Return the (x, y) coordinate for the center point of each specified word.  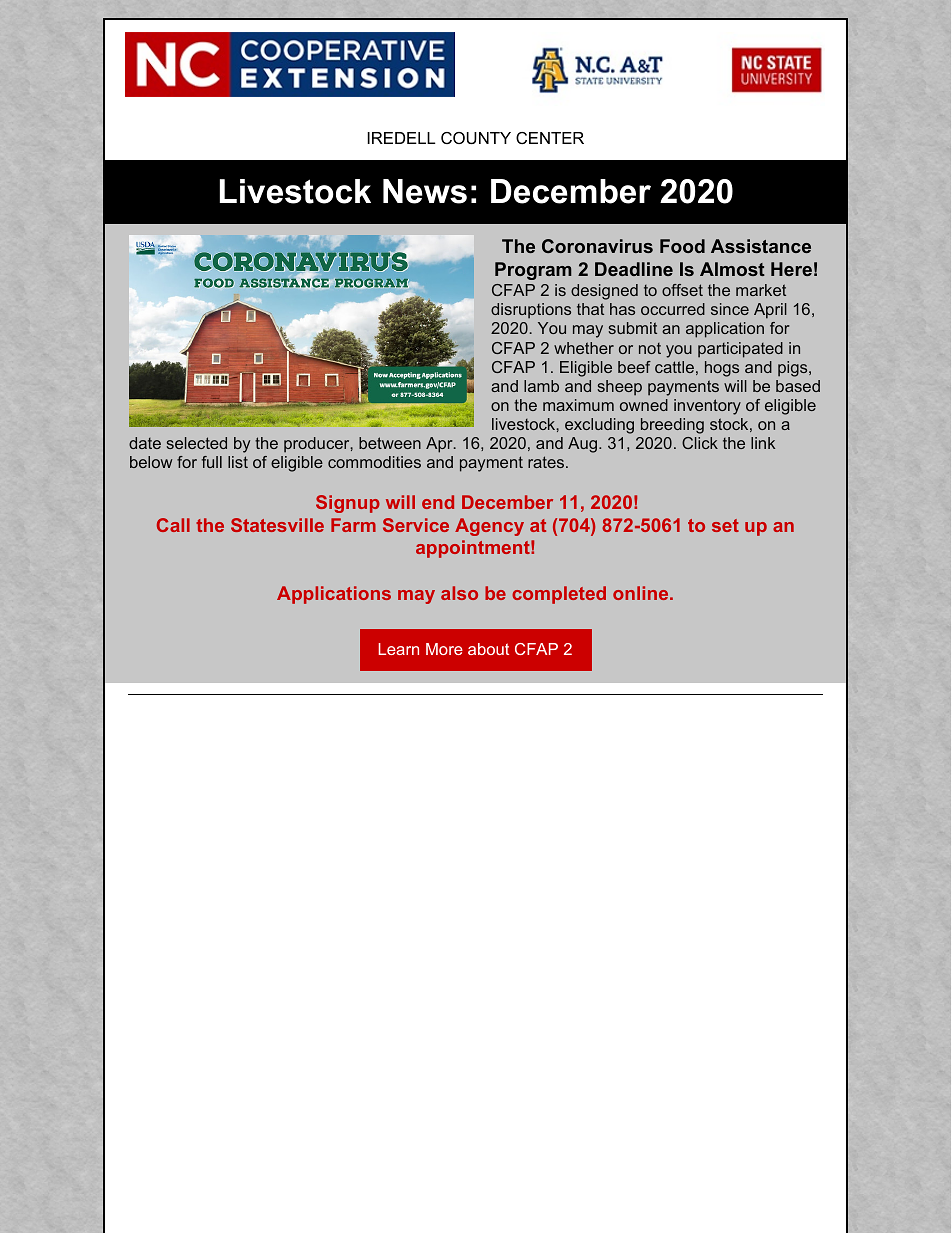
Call (173, 525)
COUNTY (476, 138)
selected (197, 443)
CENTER (550, 138)
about (488, 649)
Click (700, 443)
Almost (732, 269)
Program (533, 271)
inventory (707, 407)
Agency (489, 527)
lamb (541, 386)
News (425, 191)
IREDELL (401, 138)
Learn (398, 649)
